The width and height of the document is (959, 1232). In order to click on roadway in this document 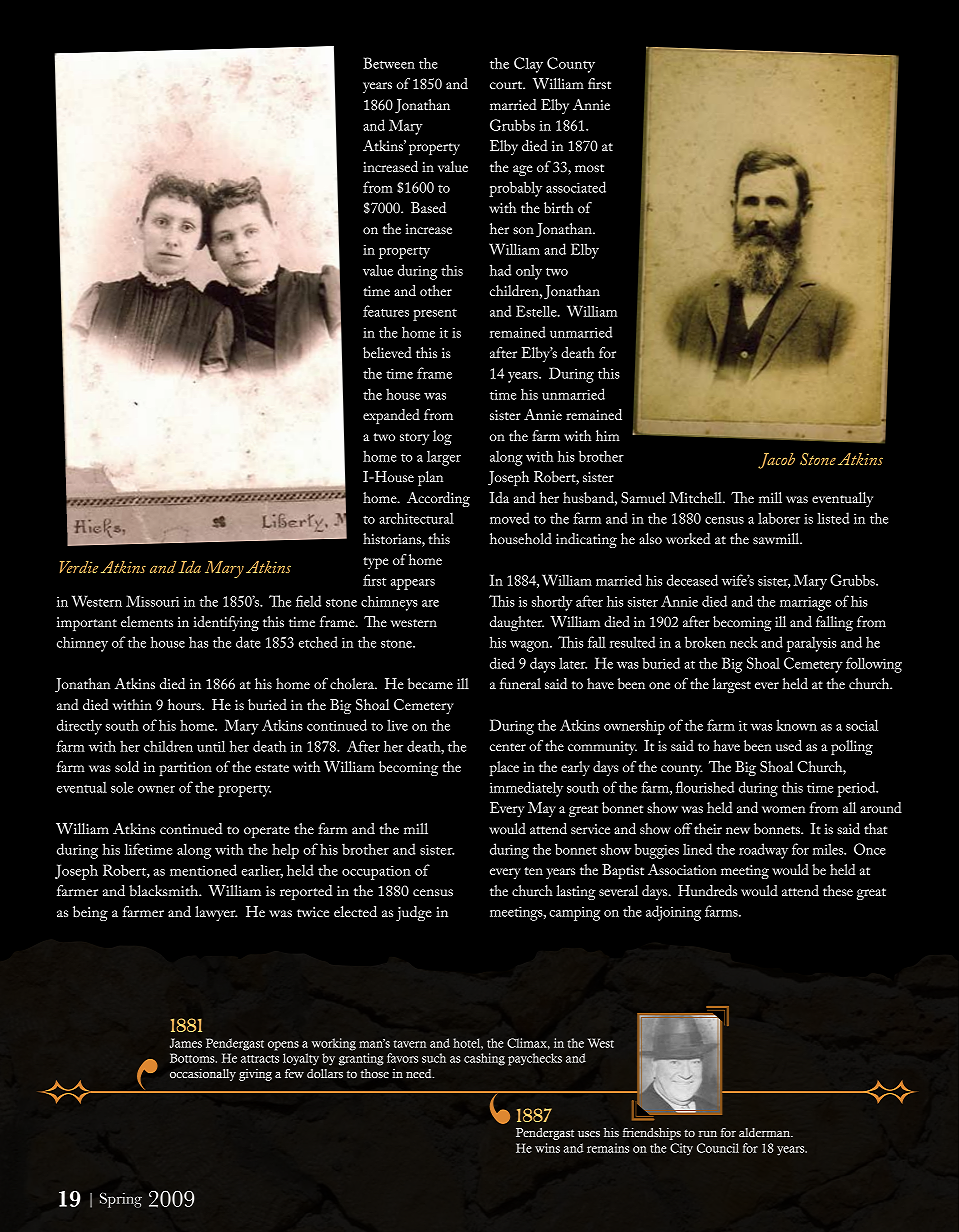, I will do `click(763, 851)`.
